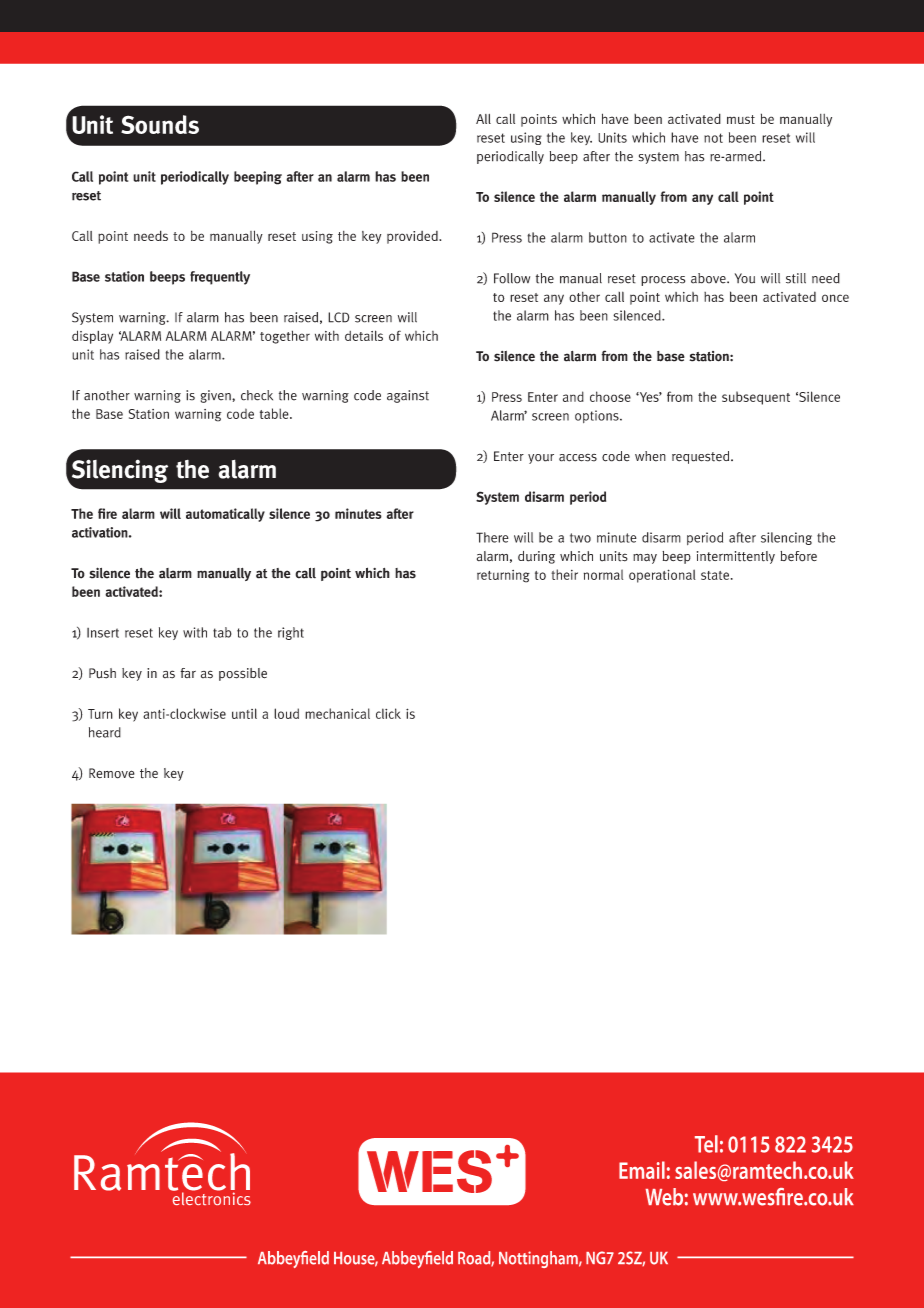 Image resolution: width=924 pixels, height=1308 pixels. Describe the element at coordinates (756, 398) in the image. I see `subsequent` at that location.
